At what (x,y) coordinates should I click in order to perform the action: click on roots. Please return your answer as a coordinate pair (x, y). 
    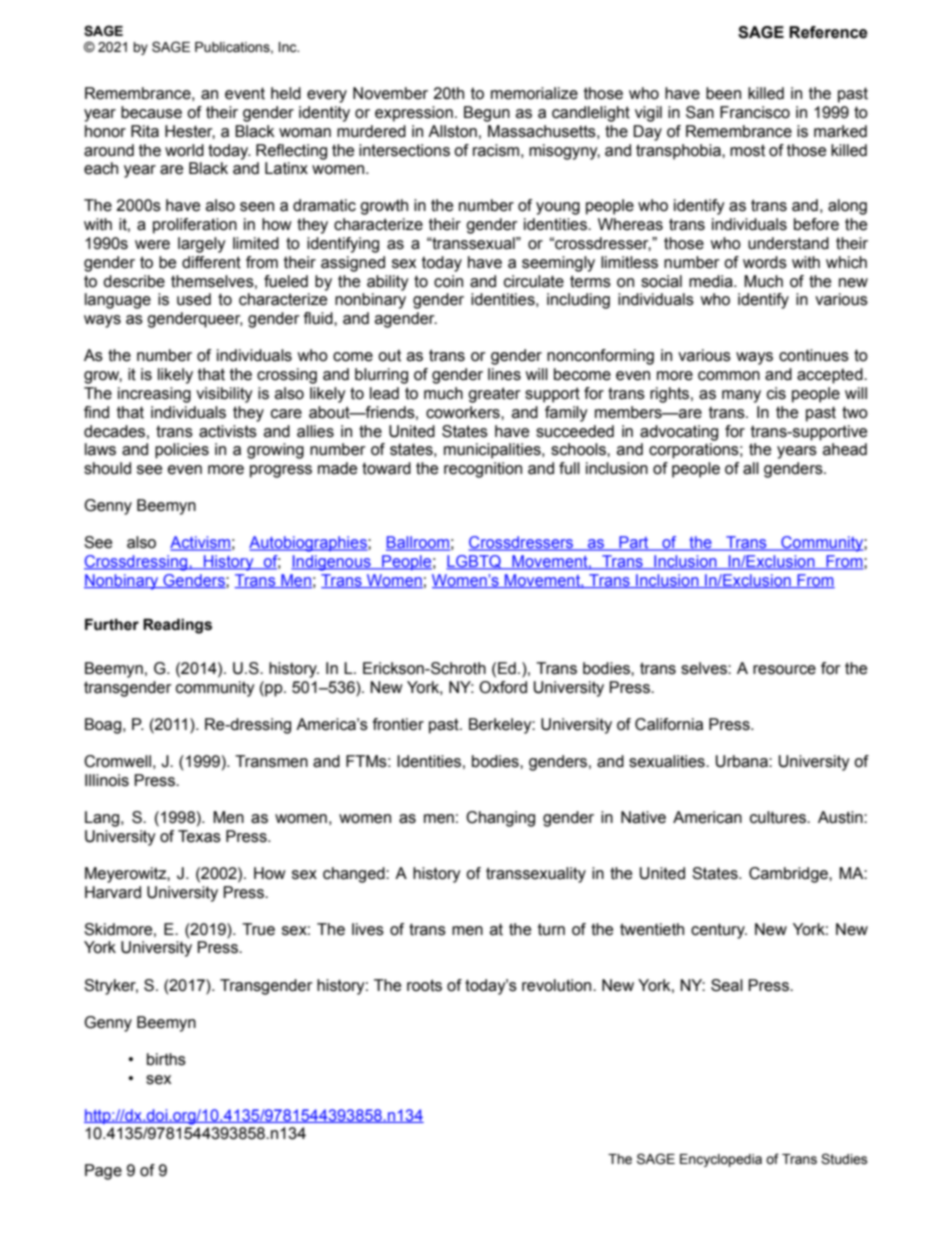
    Looking at the image, I should click on (424, 985).
